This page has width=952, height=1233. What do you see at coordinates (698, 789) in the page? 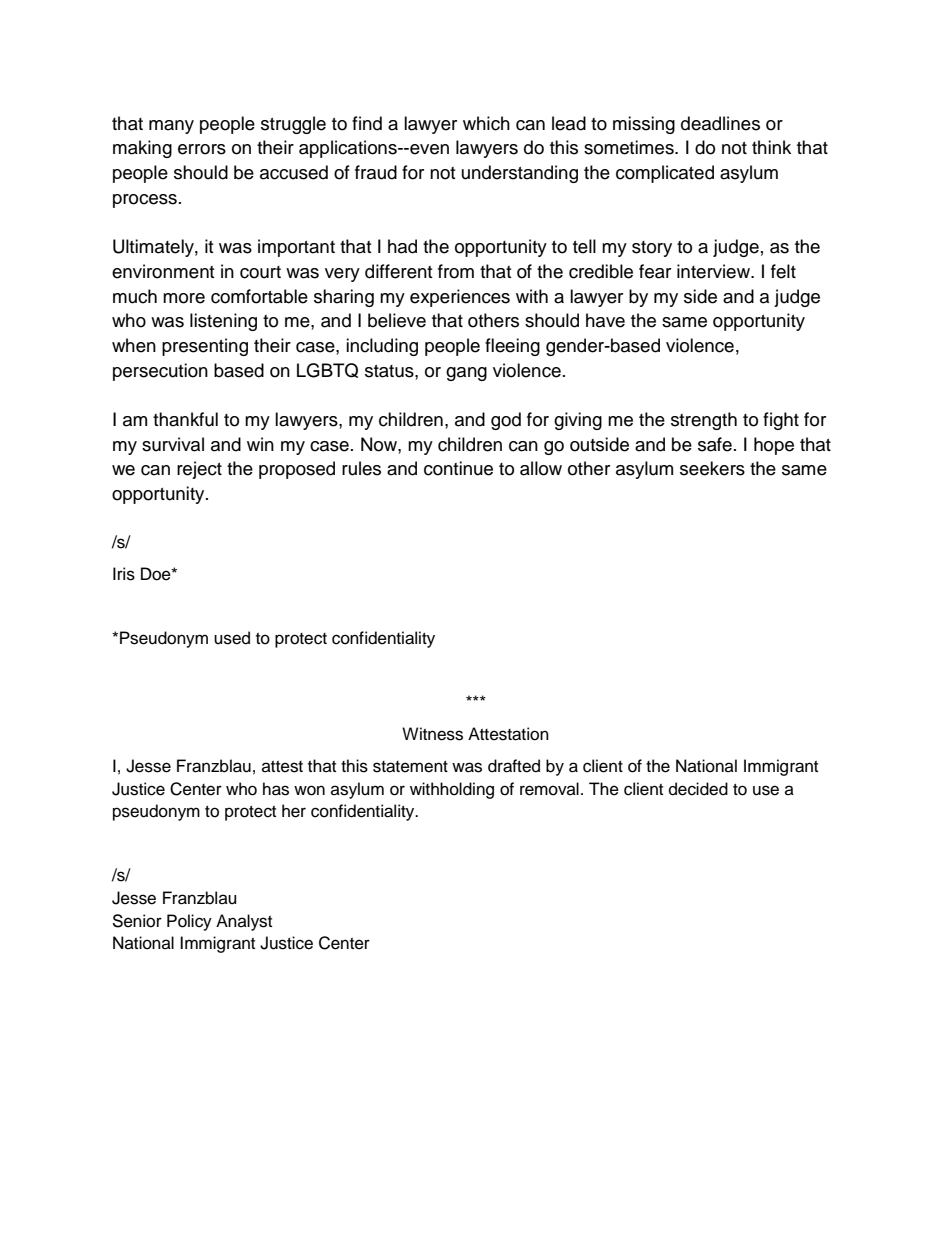
I see `decided` at bounding box center [698, 789].
